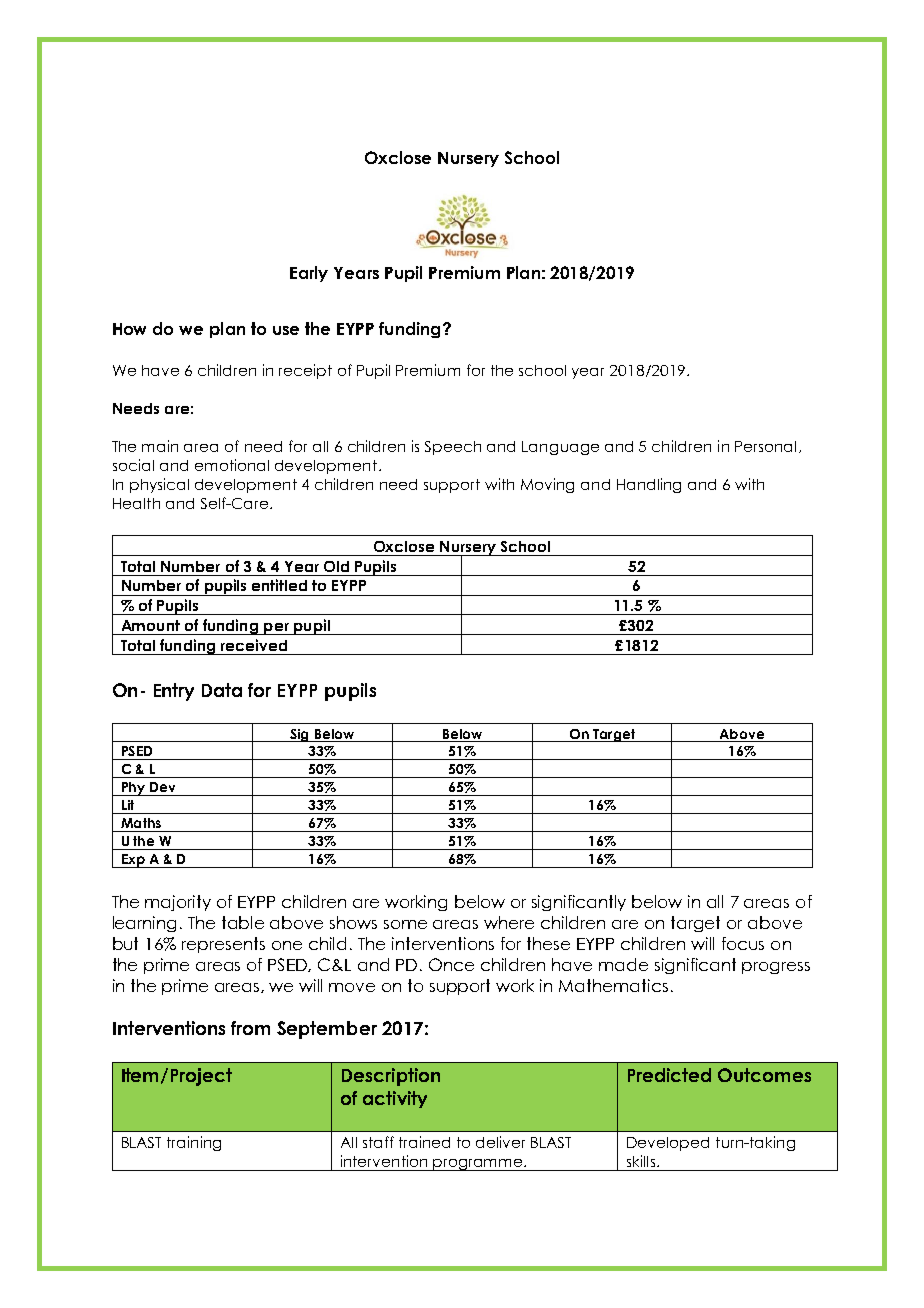 The width and height of the document is (924, 1308). Describe the element at coordinates (649, 485) in the document. I see `Handling` at that location.
